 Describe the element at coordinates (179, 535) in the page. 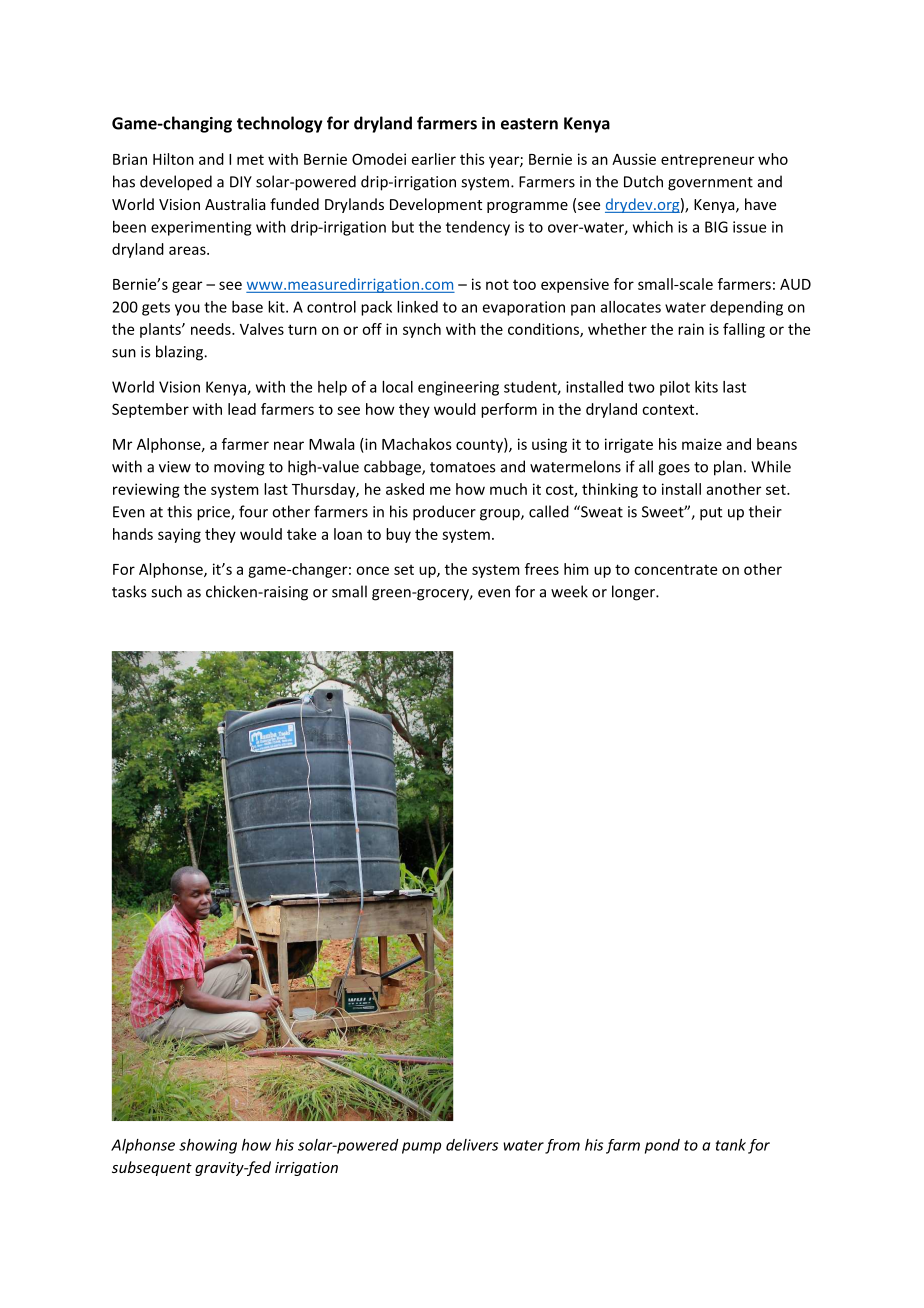

I see `saying` at that location.
